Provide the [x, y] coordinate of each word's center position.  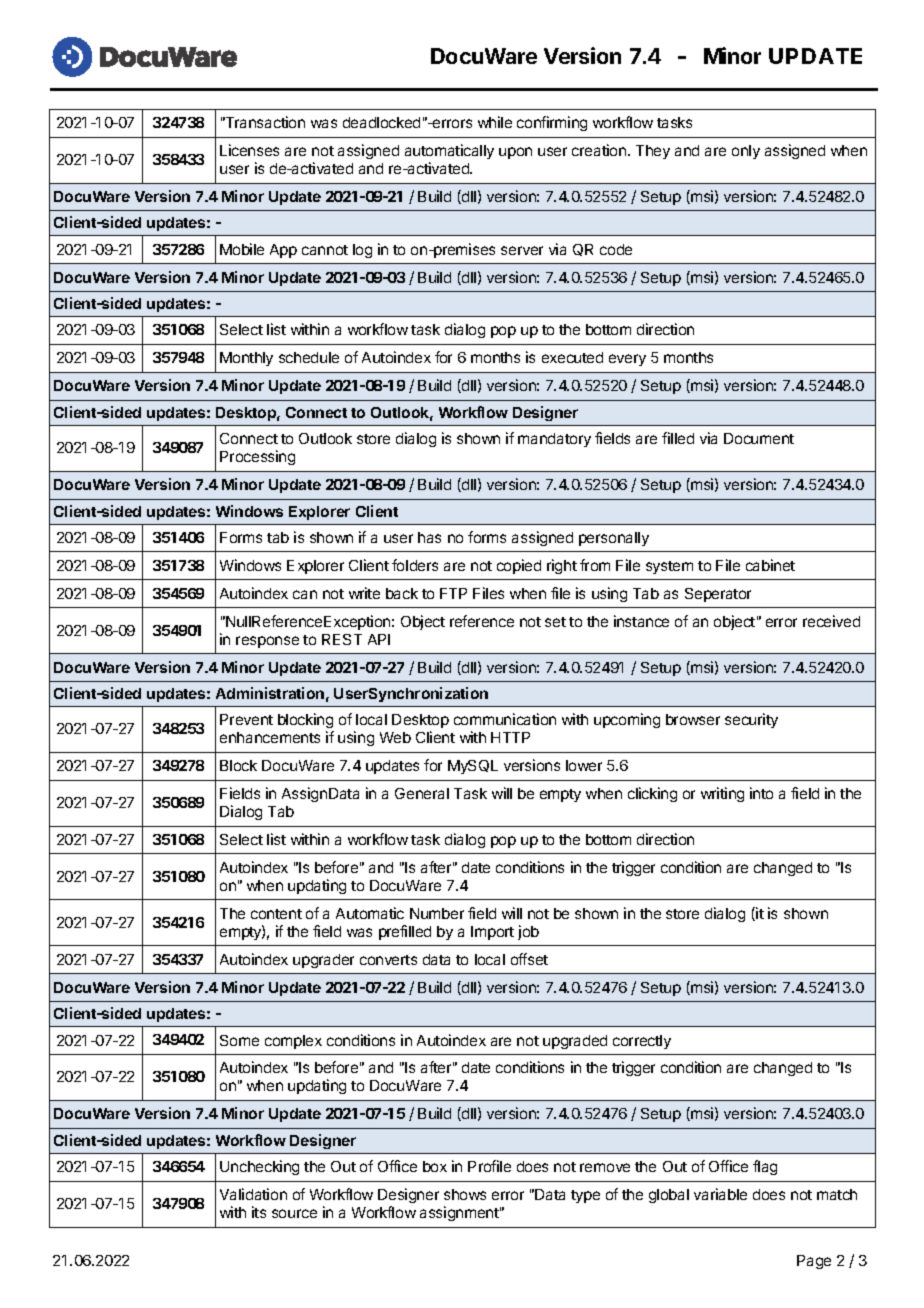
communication [505, 719]
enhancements [270, 737]
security [751, 720]
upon [515, 153]
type [585, 1196]
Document [759, 438]
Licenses [249, 150]
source [294, 1213]
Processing [257, 457]
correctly [642, 1042]
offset [529, 959]
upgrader [323, 961]
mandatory [554, 440]
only [746, 152]
